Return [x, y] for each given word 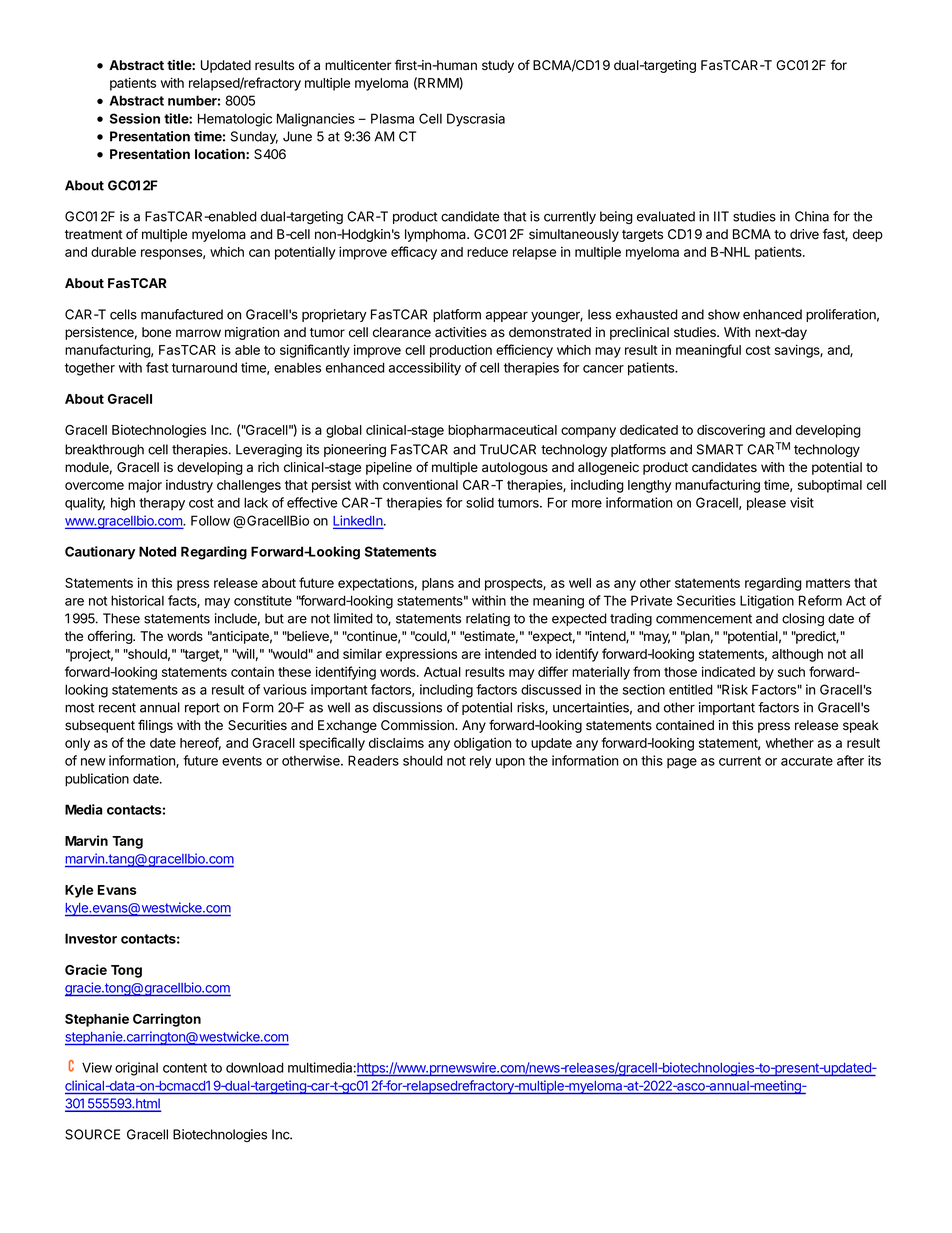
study [498, 66]
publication [97, 780]
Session [135, 118]
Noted [157, 551]
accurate [807, 761]
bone [156, 332]
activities [461, 332]
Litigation [767, 602]
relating [488, 619]
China [812, 216]
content [185, 1068]
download [255, 1067]
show [724, 314]
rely [481, 762]
